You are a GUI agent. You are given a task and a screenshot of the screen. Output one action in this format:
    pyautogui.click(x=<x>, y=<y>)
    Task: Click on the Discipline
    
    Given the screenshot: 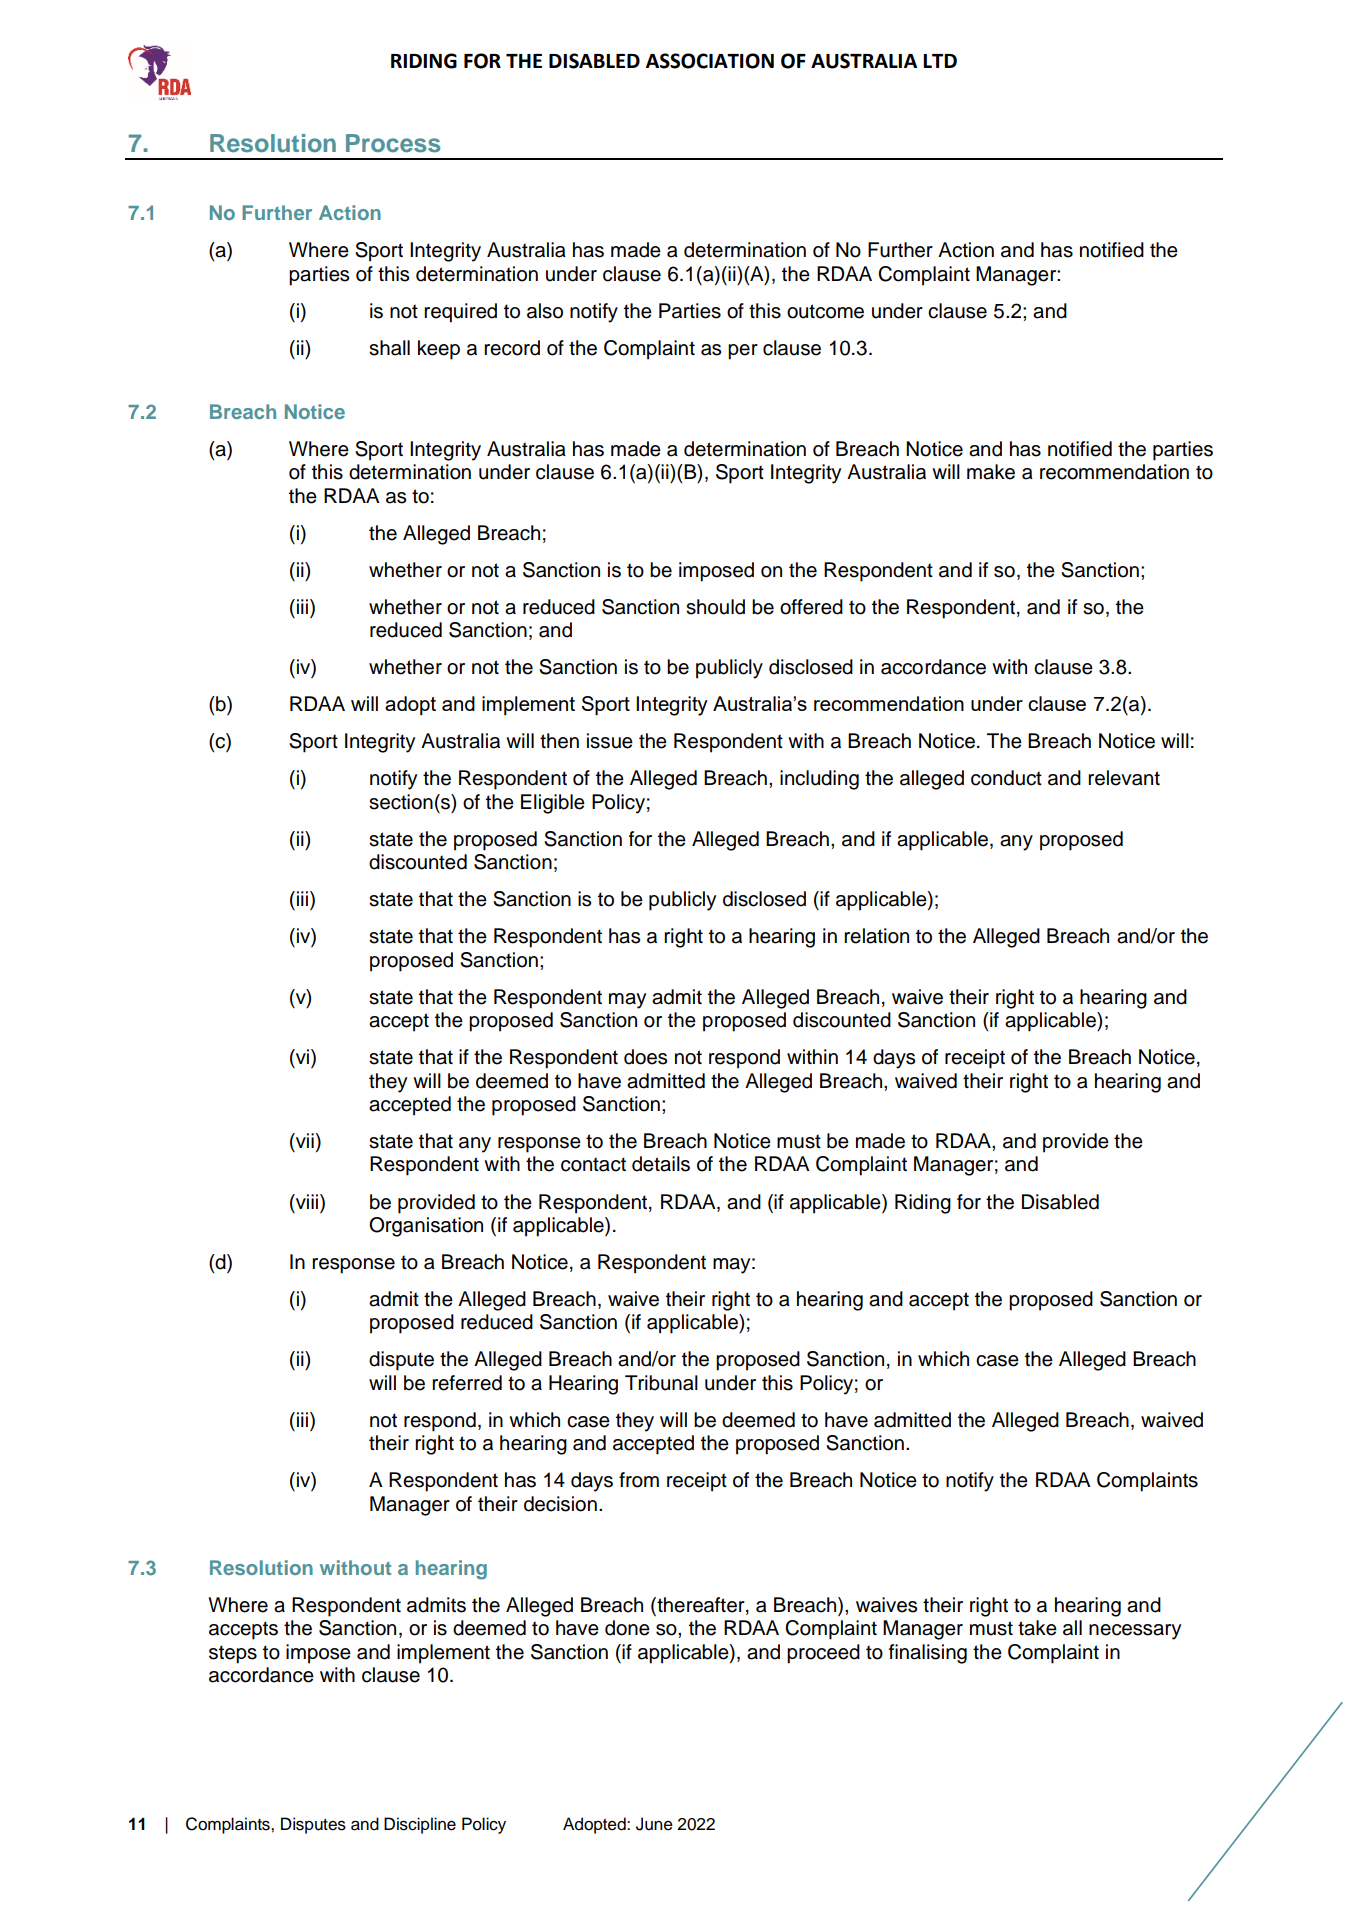 What is the action you would take?
    pyautogui.click(x=420, y=1825)
